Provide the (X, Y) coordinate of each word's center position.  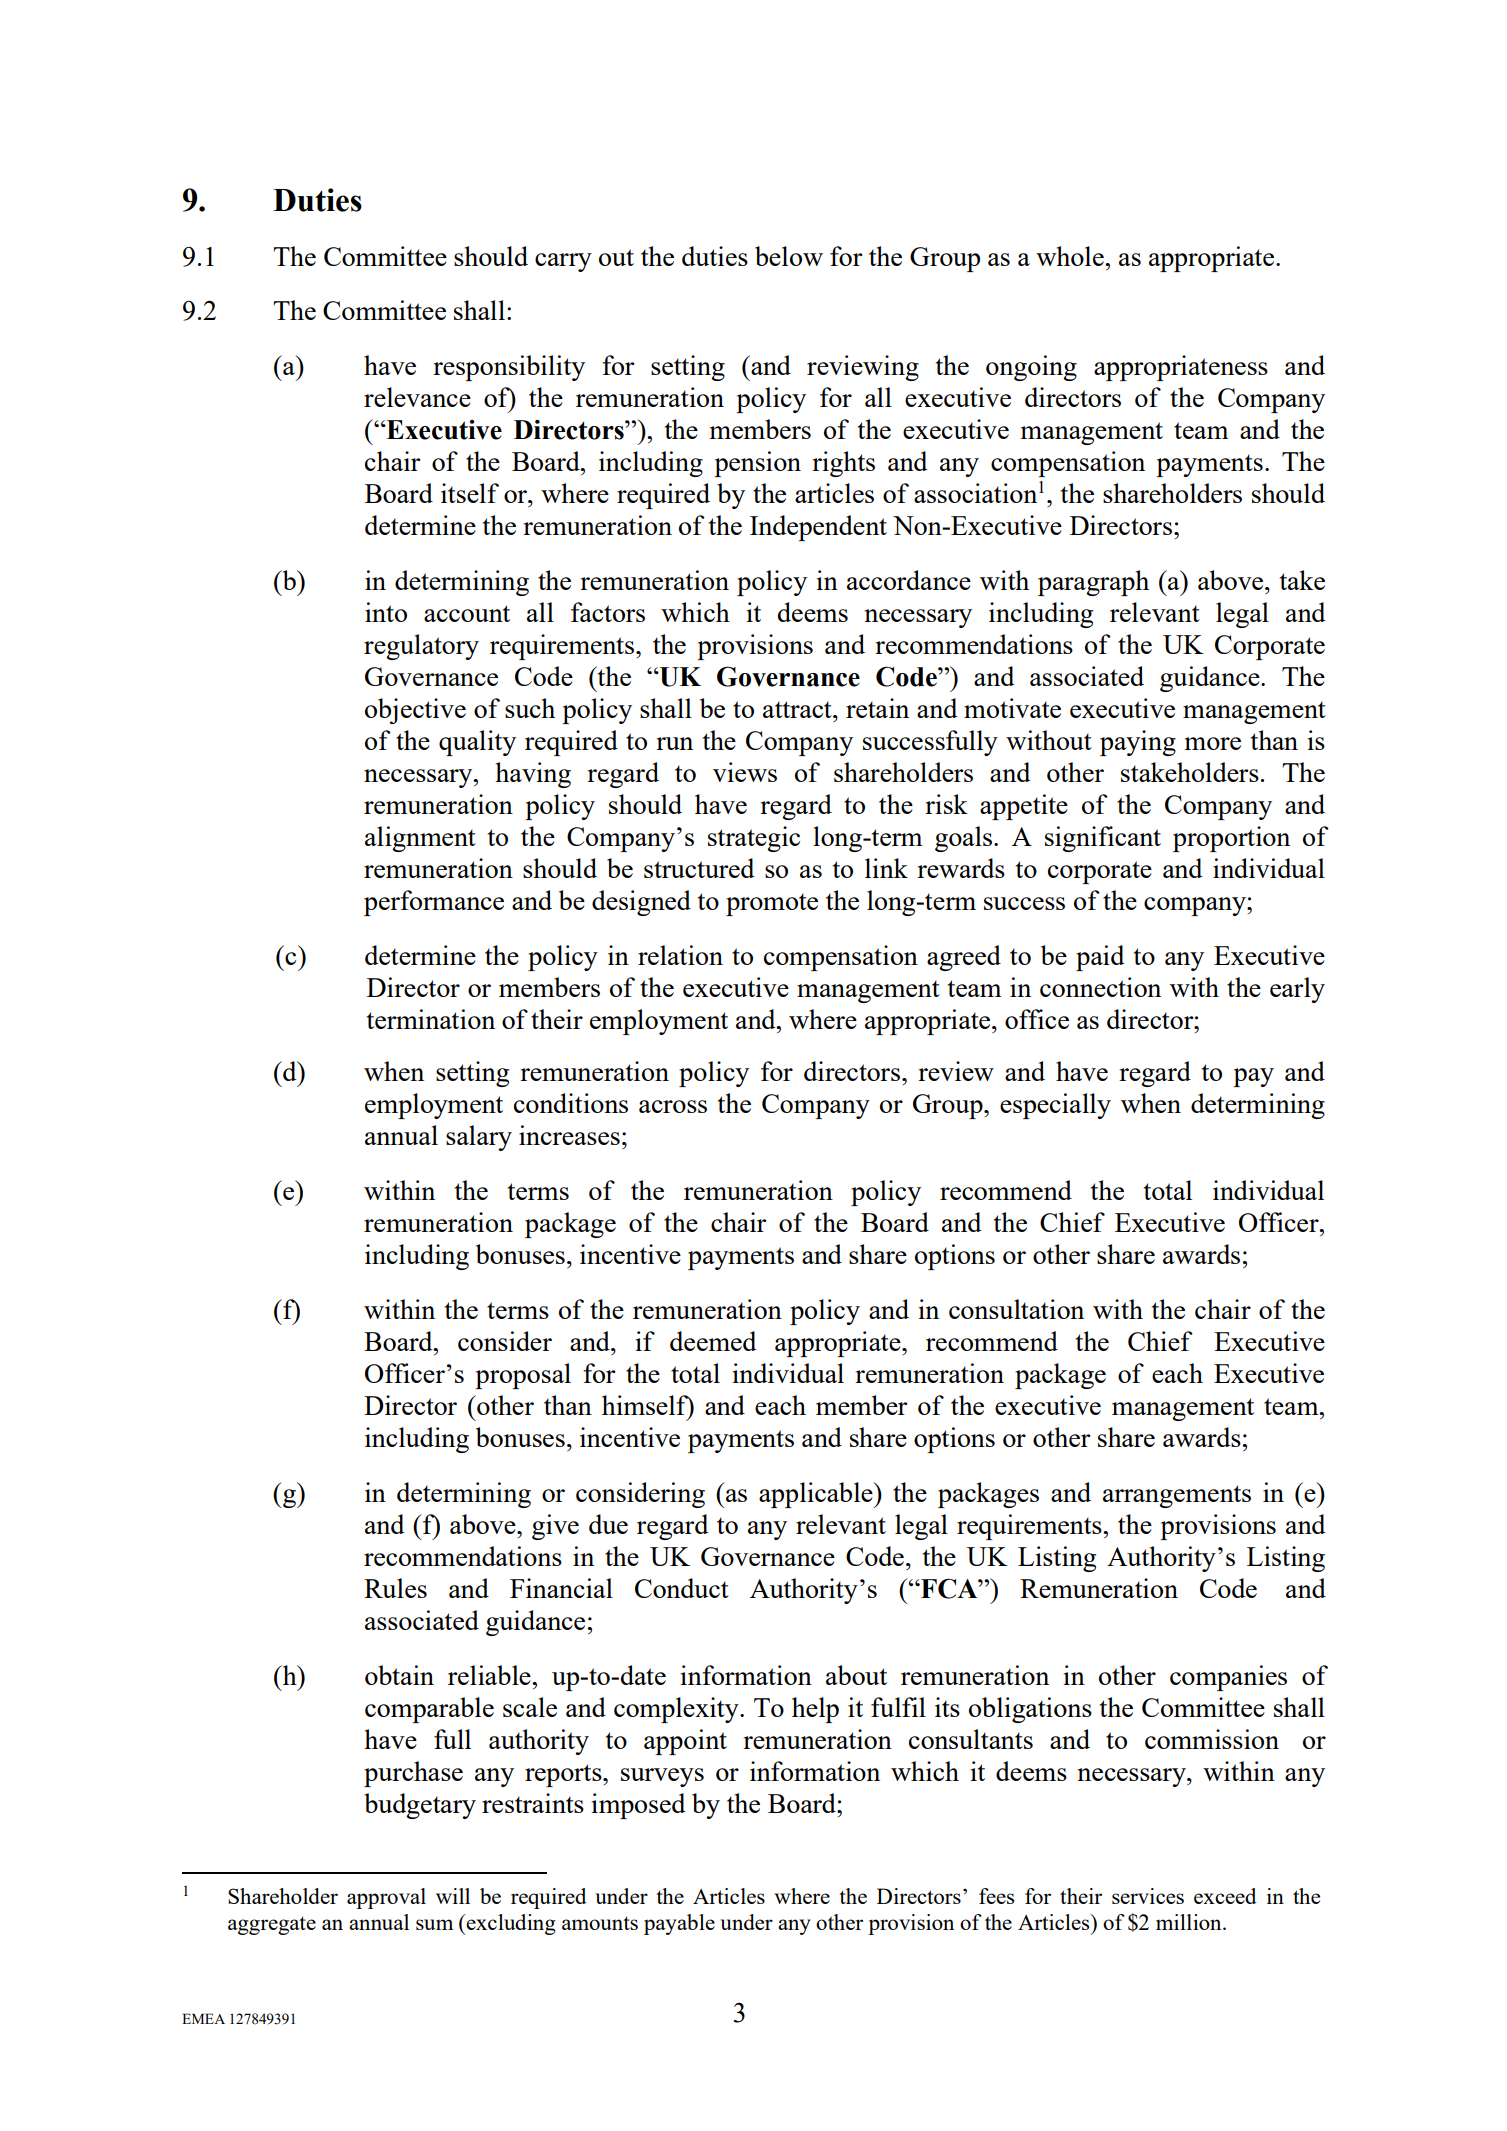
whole (1071, 256)
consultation (1016, 1309)
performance (434, 903)
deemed (713, 1341)
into (386, 612)
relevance (417, 397)
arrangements (1177, 1496)
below (789, 256)
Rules (395, 1588)
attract (798, 709)
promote (772, 904)
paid (1100, 958)
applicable (817, 1495)
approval (386, 1898)
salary (479, 1138)
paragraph (1093, 583)
